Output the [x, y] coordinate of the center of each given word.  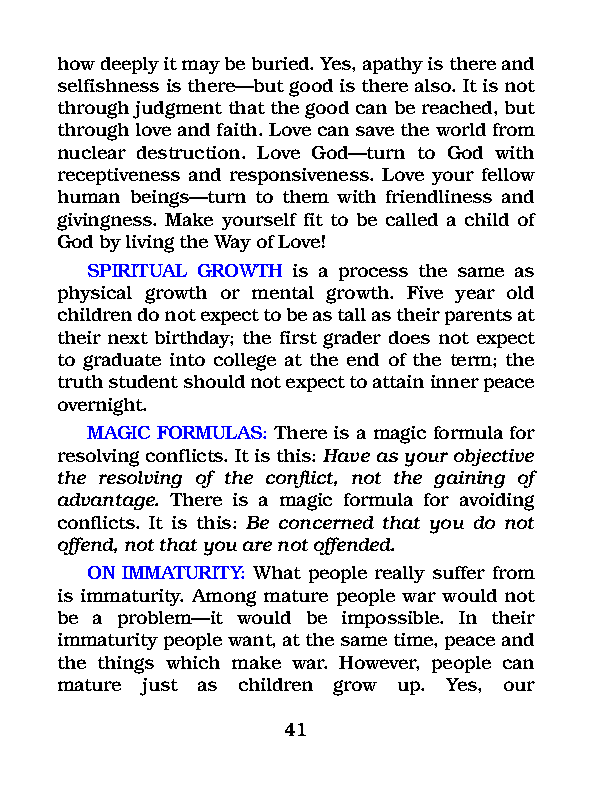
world [461, 129]
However [379, 663]
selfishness [108, 85]
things [126, 665]
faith [238, 129]
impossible [392, 619]
